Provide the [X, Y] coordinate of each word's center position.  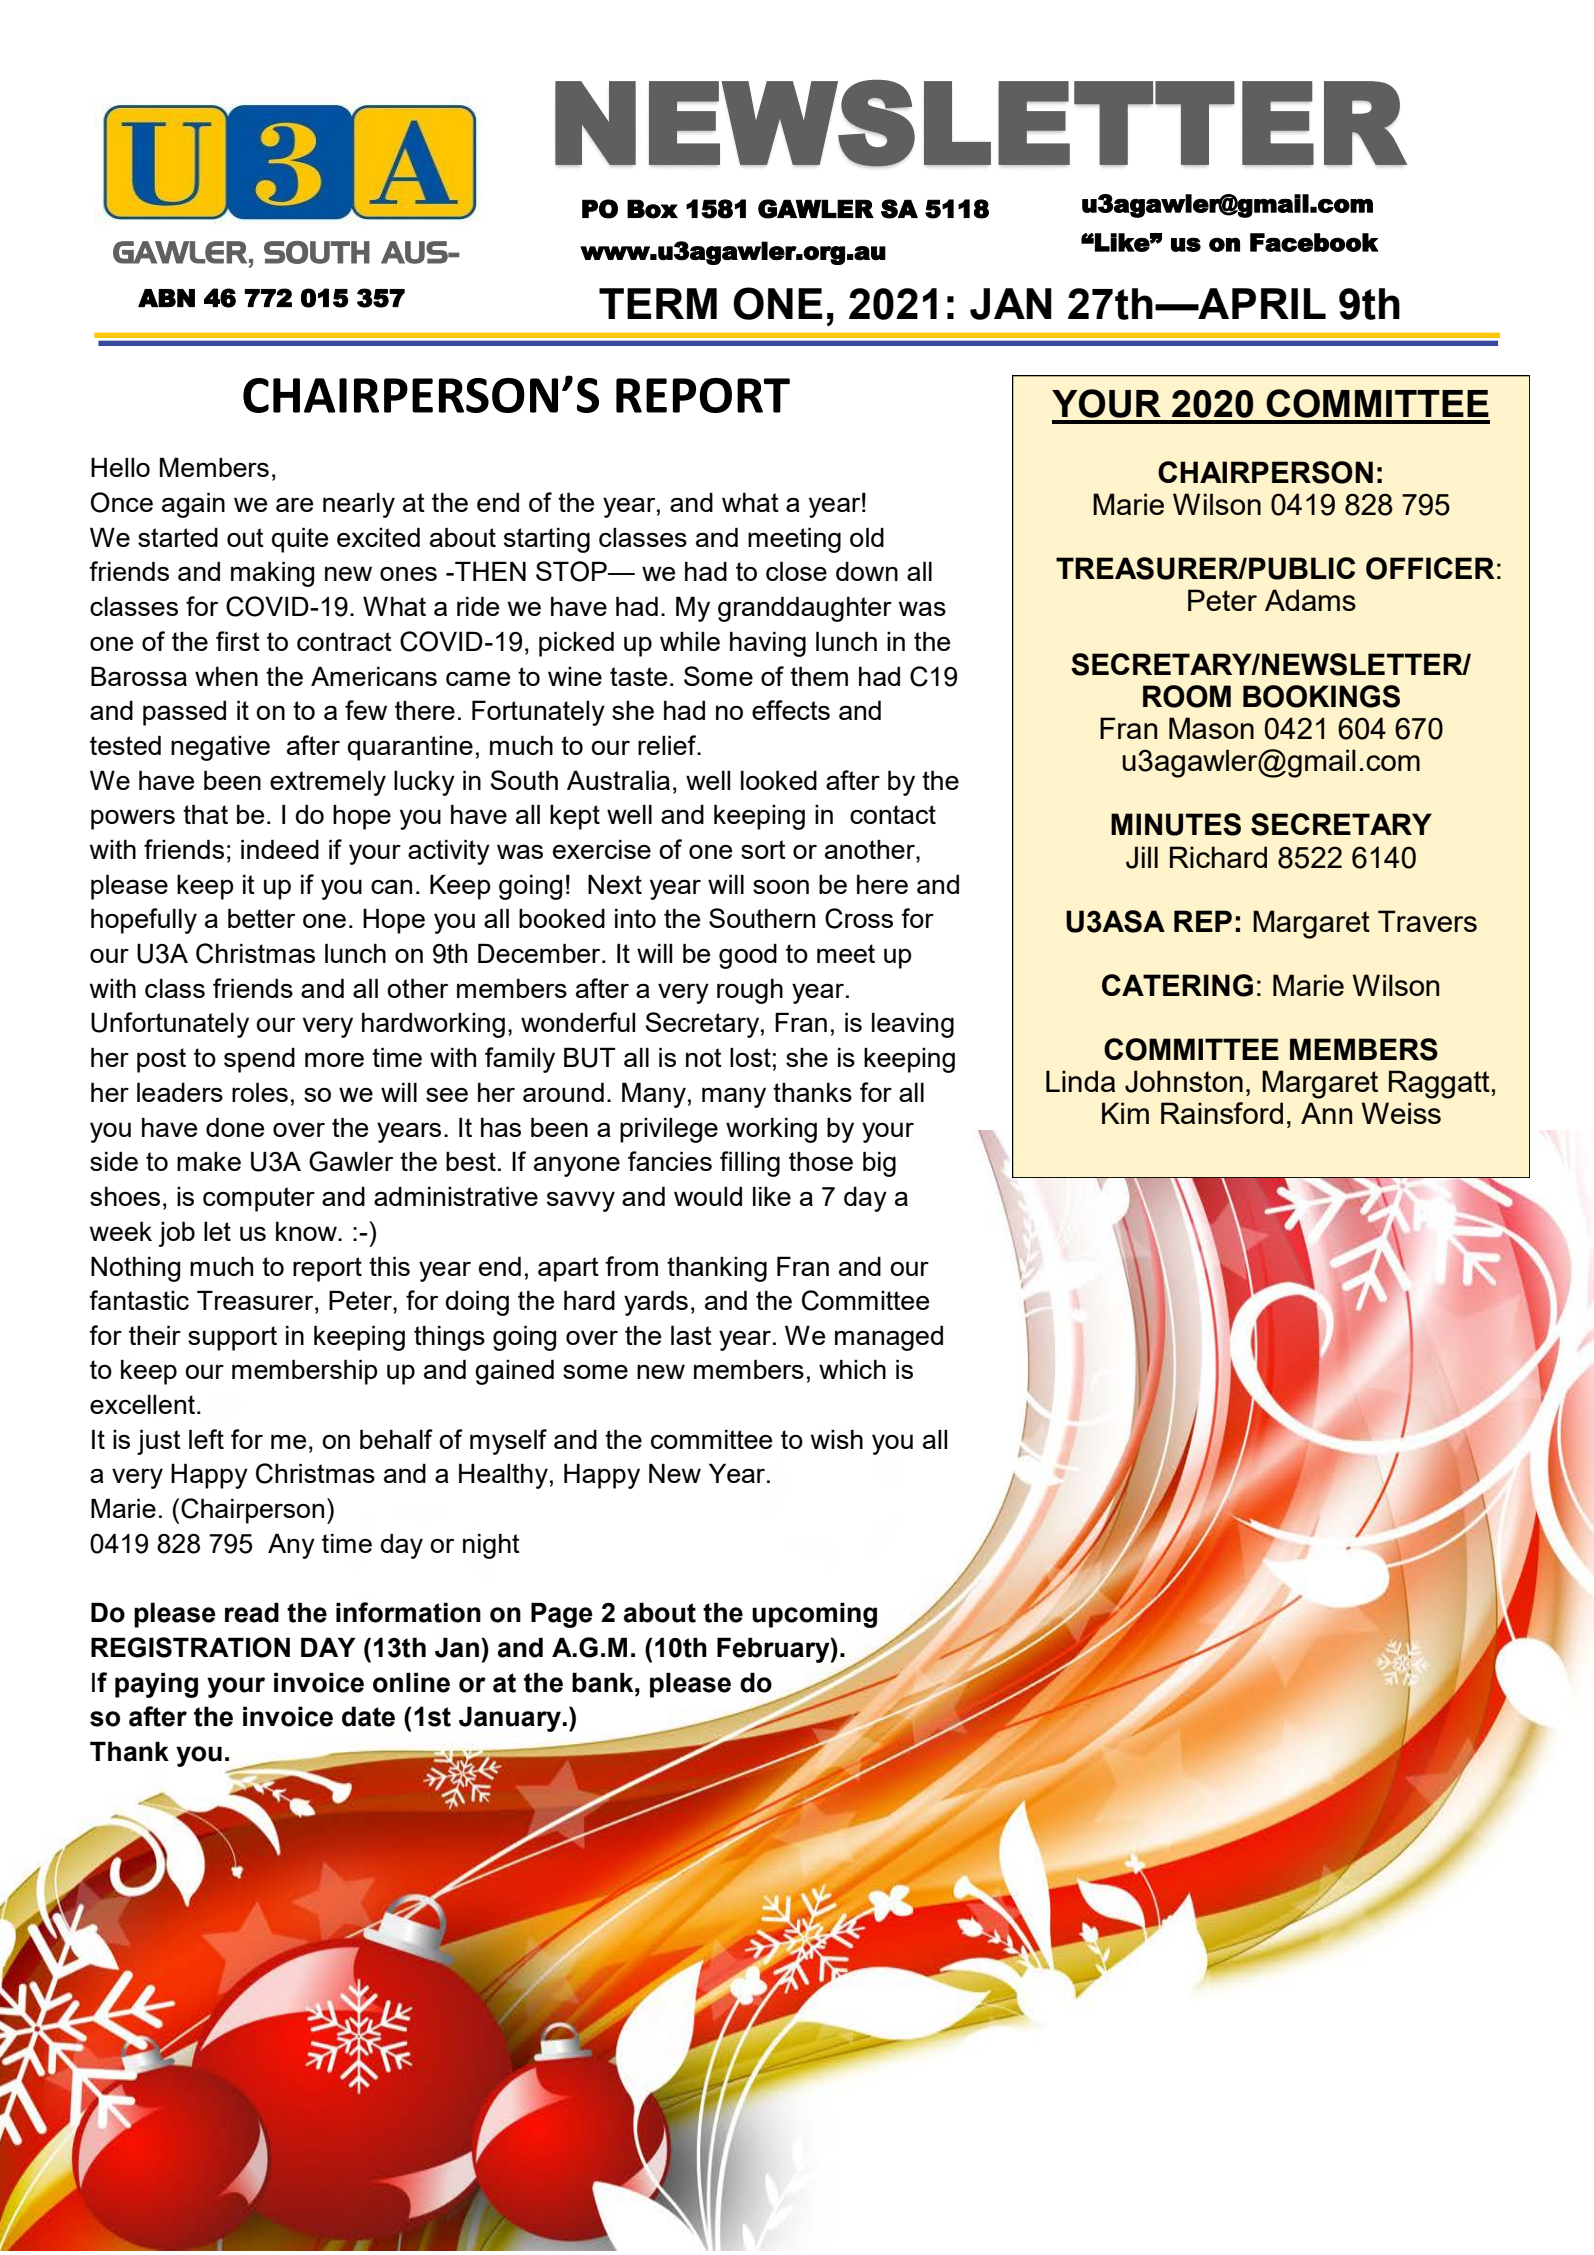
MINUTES [1176, 824]
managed [889, 1338]
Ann [1326, 1113]
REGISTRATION [190, 1647]
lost [750, 1057]
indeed [280, 849]
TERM [658, 303]
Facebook [1314, 242]
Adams [1310, 600]
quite [300, 540]
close [796, 571]
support [232, 1338]
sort [763, 849]
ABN [166, 298]
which [852, 1369]
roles [260, 1092]
